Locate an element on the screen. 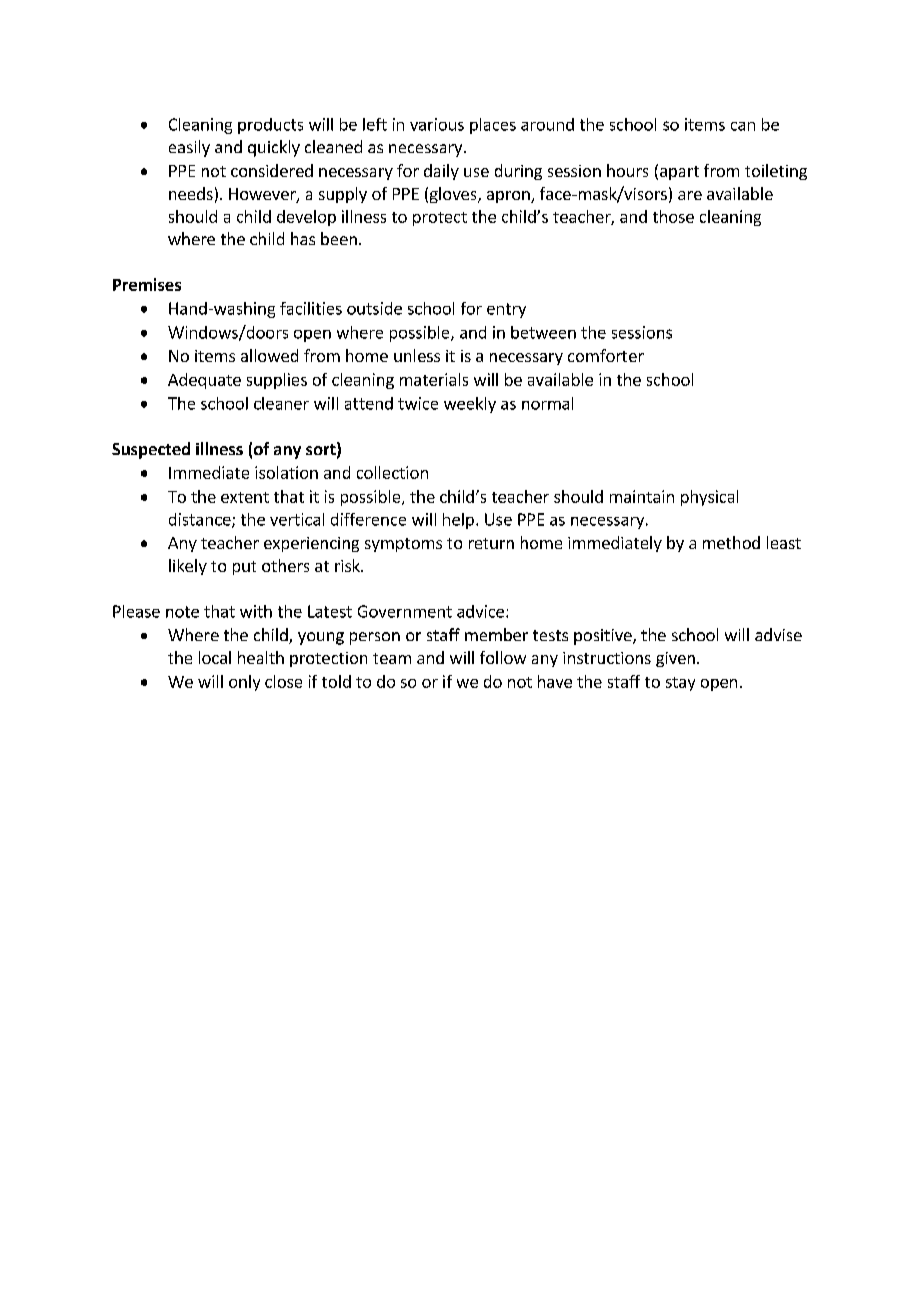 The image size is (924, 1308). easily is located at coordinates (189, 148).
